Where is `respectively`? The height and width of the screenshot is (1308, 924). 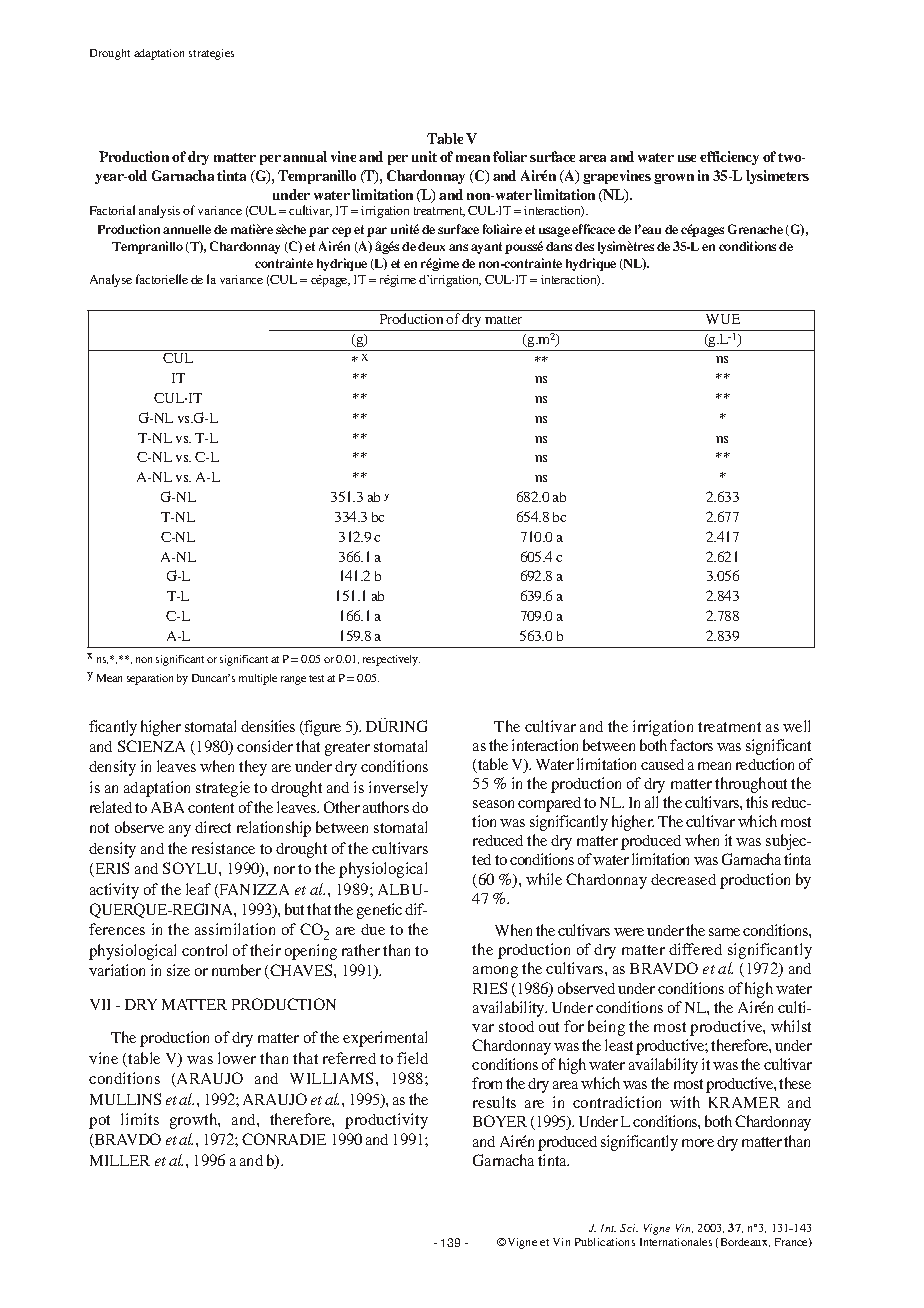 respectively is located at coordinates (391, 660).
